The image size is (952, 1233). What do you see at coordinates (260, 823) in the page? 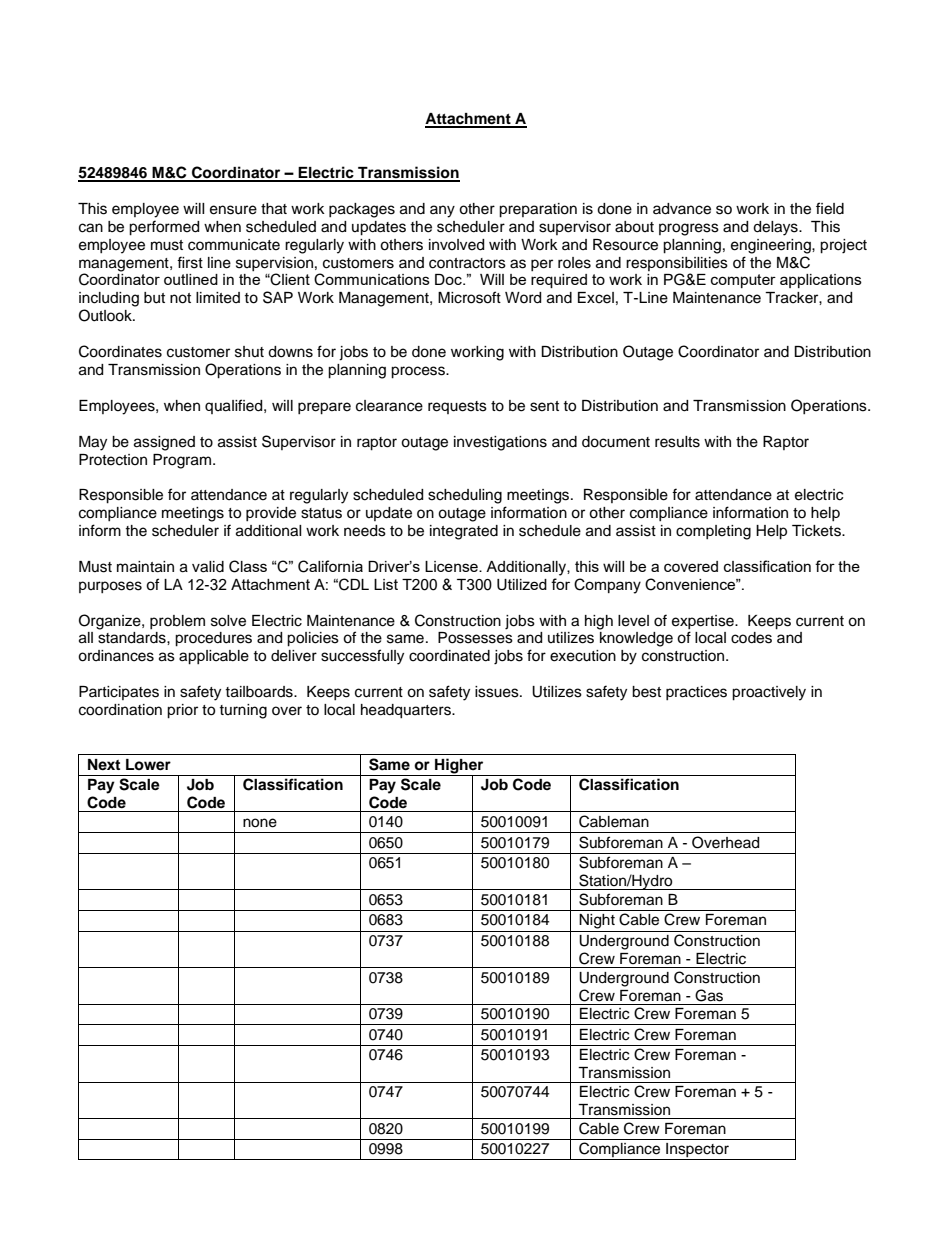
I see `none` at bounding box center [260, 823].
